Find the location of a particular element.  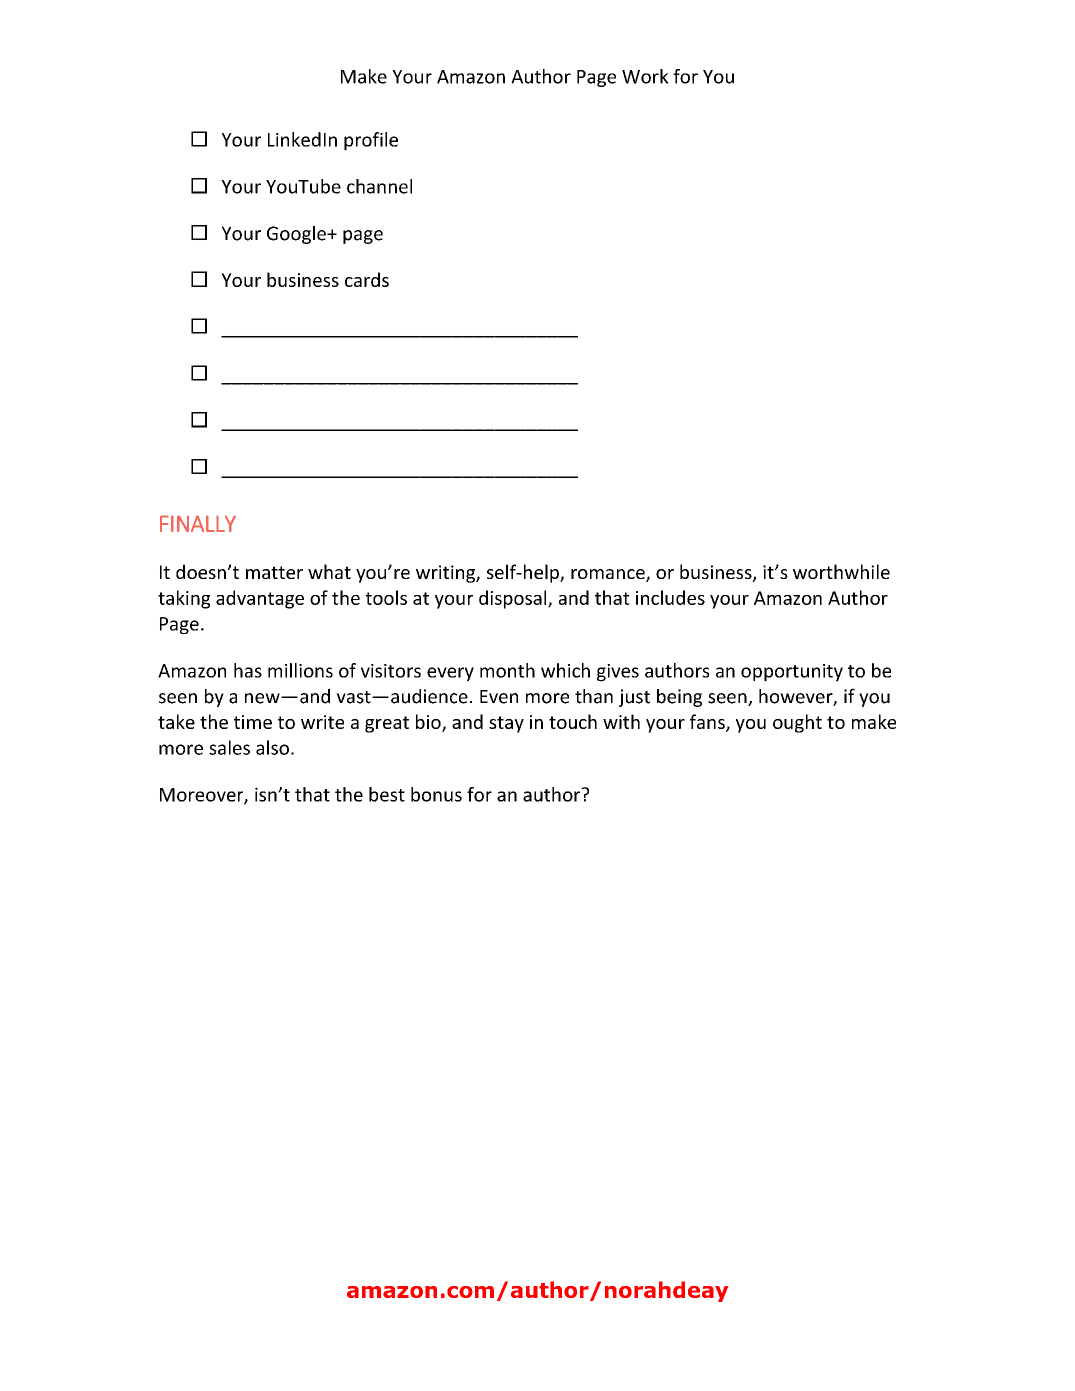

channel is located at coordinates (379, 186).
